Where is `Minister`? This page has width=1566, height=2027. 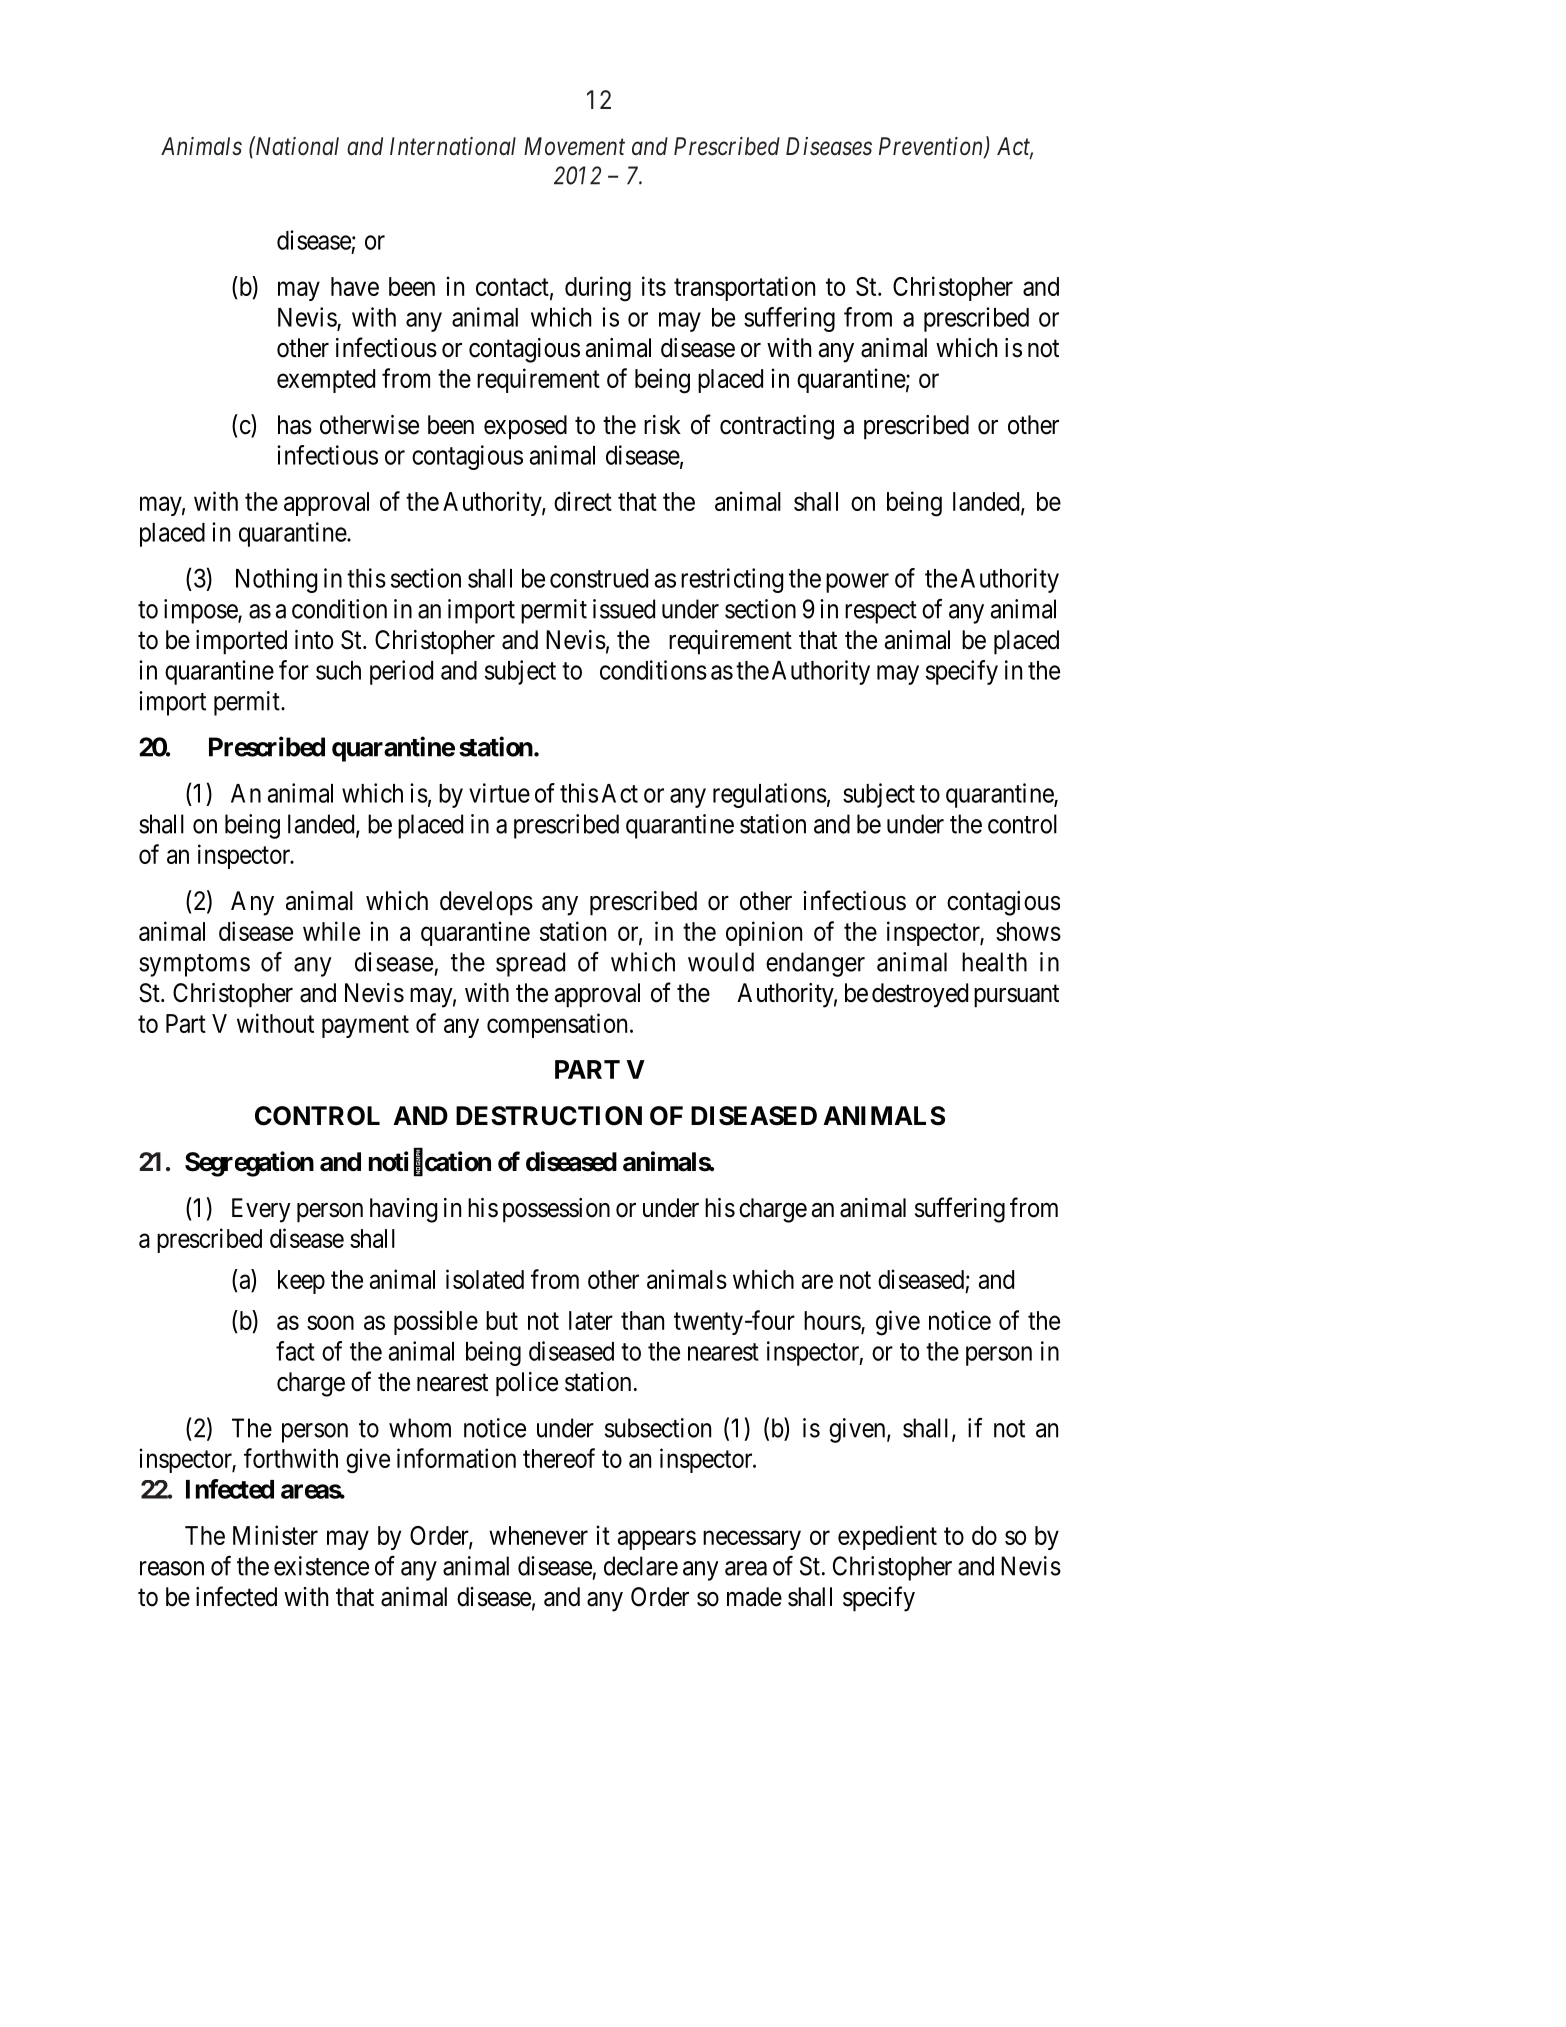
Minister is located at coordinates (275, 1535).
